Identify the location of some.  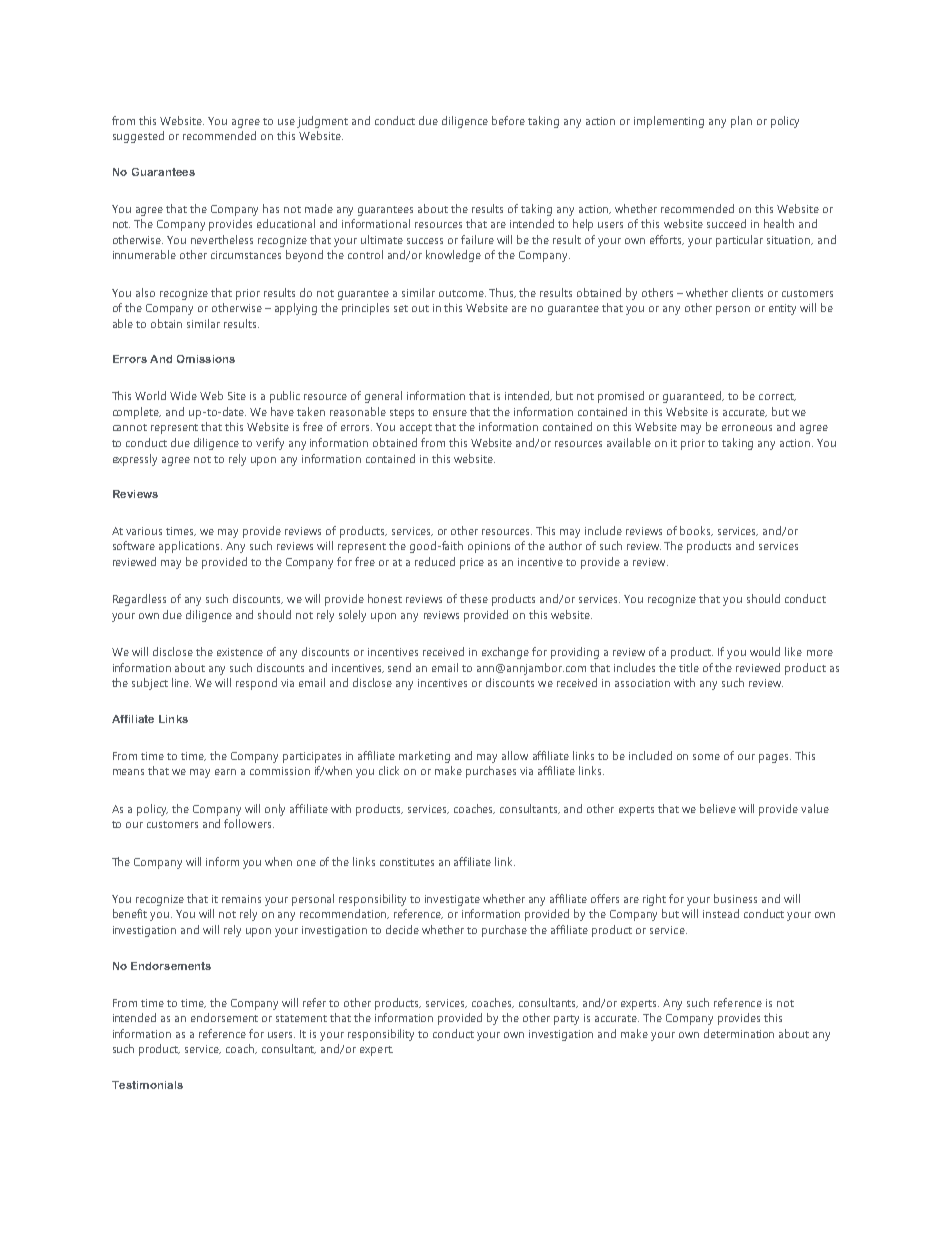
(706, 757).
